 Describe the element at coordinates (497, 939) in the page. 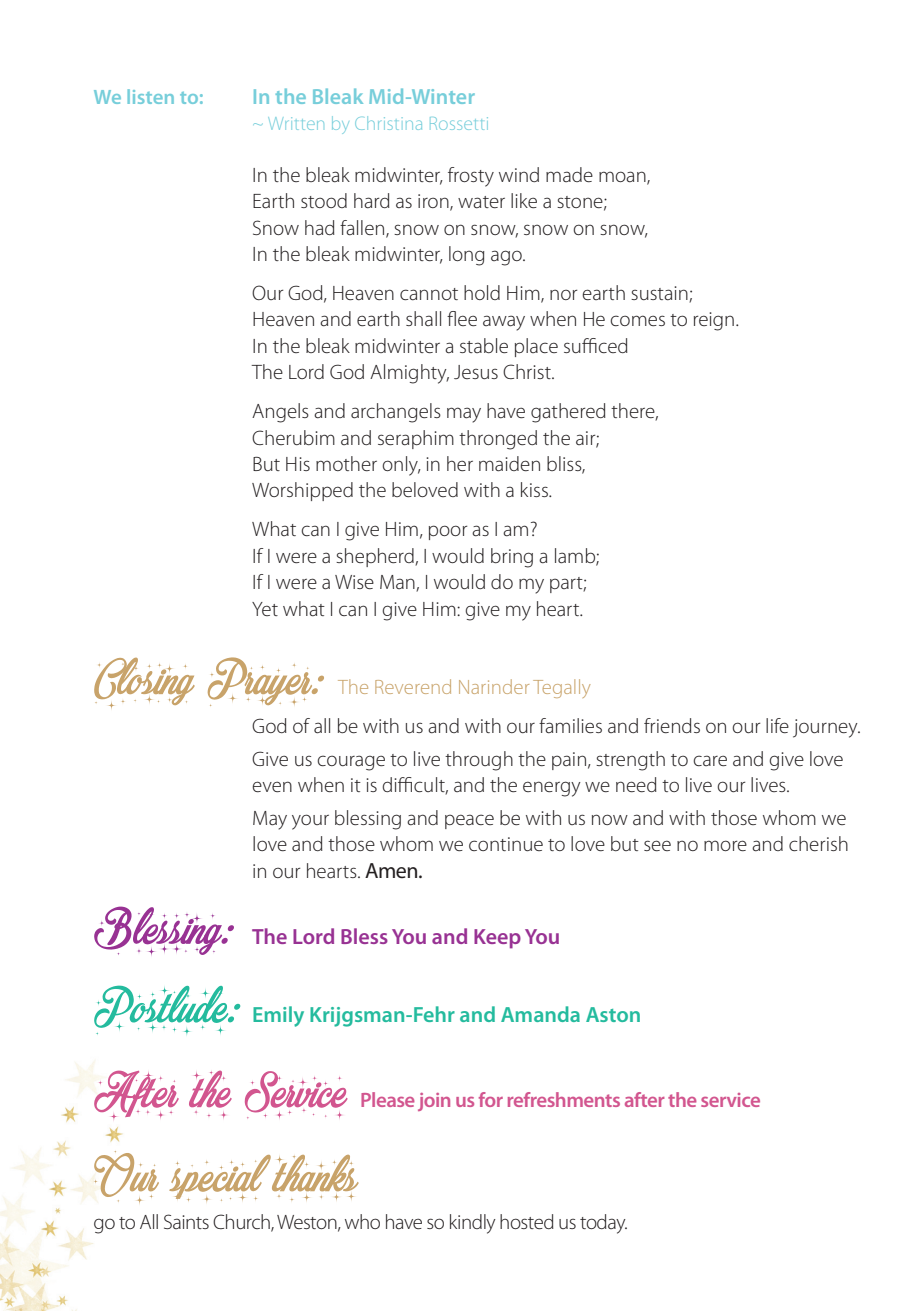

I see `Keep` at that location.
